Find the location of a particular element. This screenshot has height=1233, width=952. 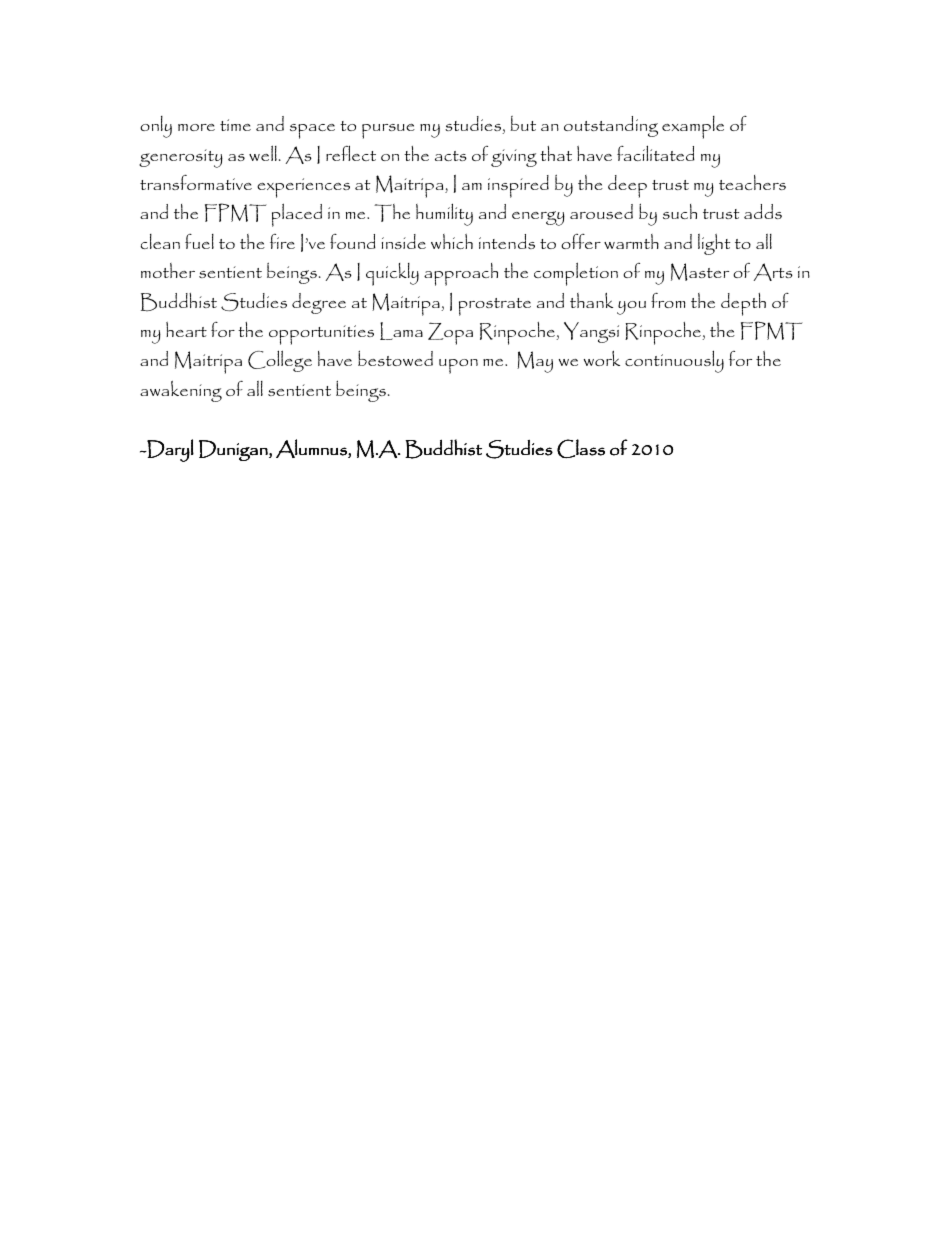

from is located at coordinates (668, 300).
